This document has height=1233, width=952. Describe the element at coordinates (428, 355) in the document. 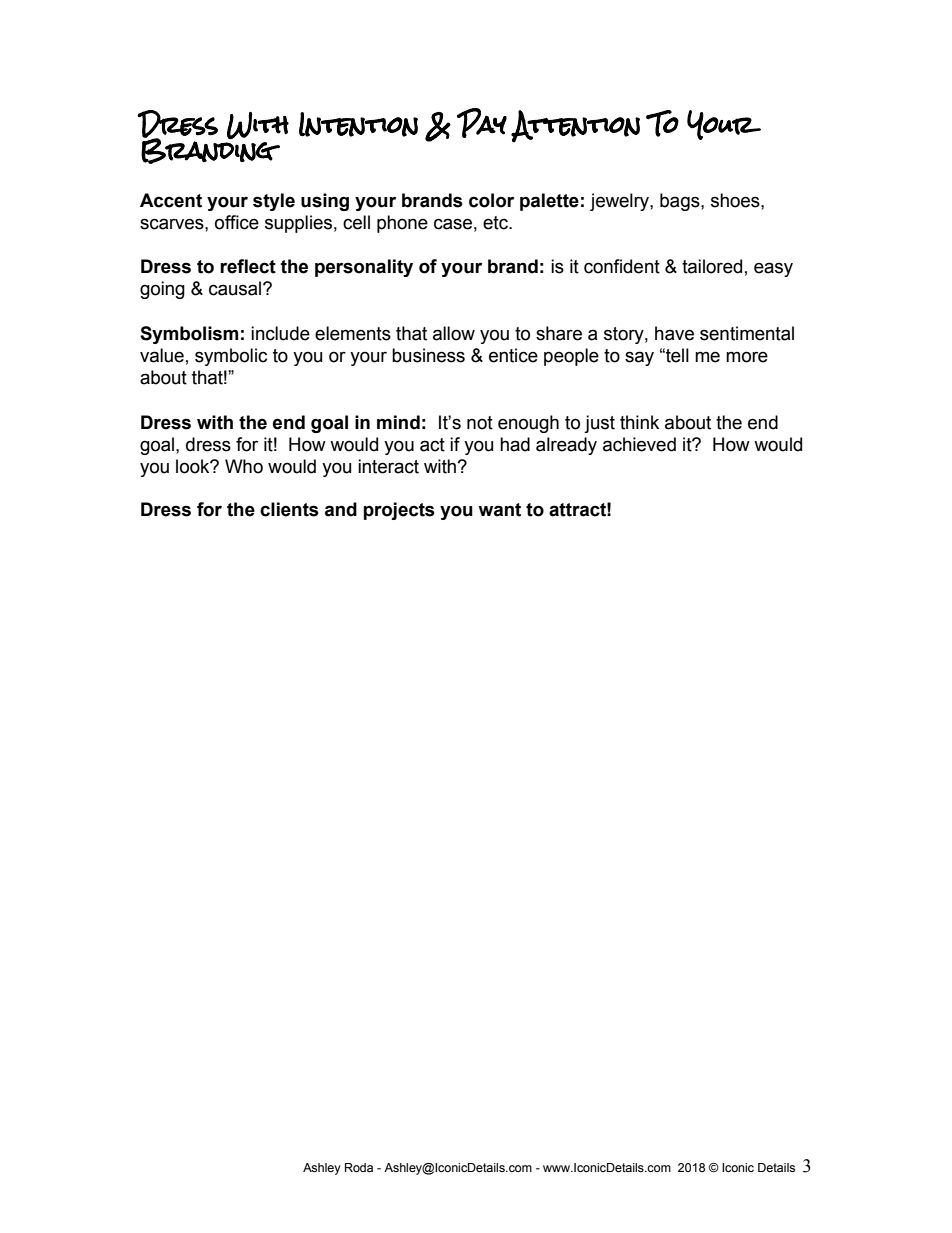

I see `business` at that location.
